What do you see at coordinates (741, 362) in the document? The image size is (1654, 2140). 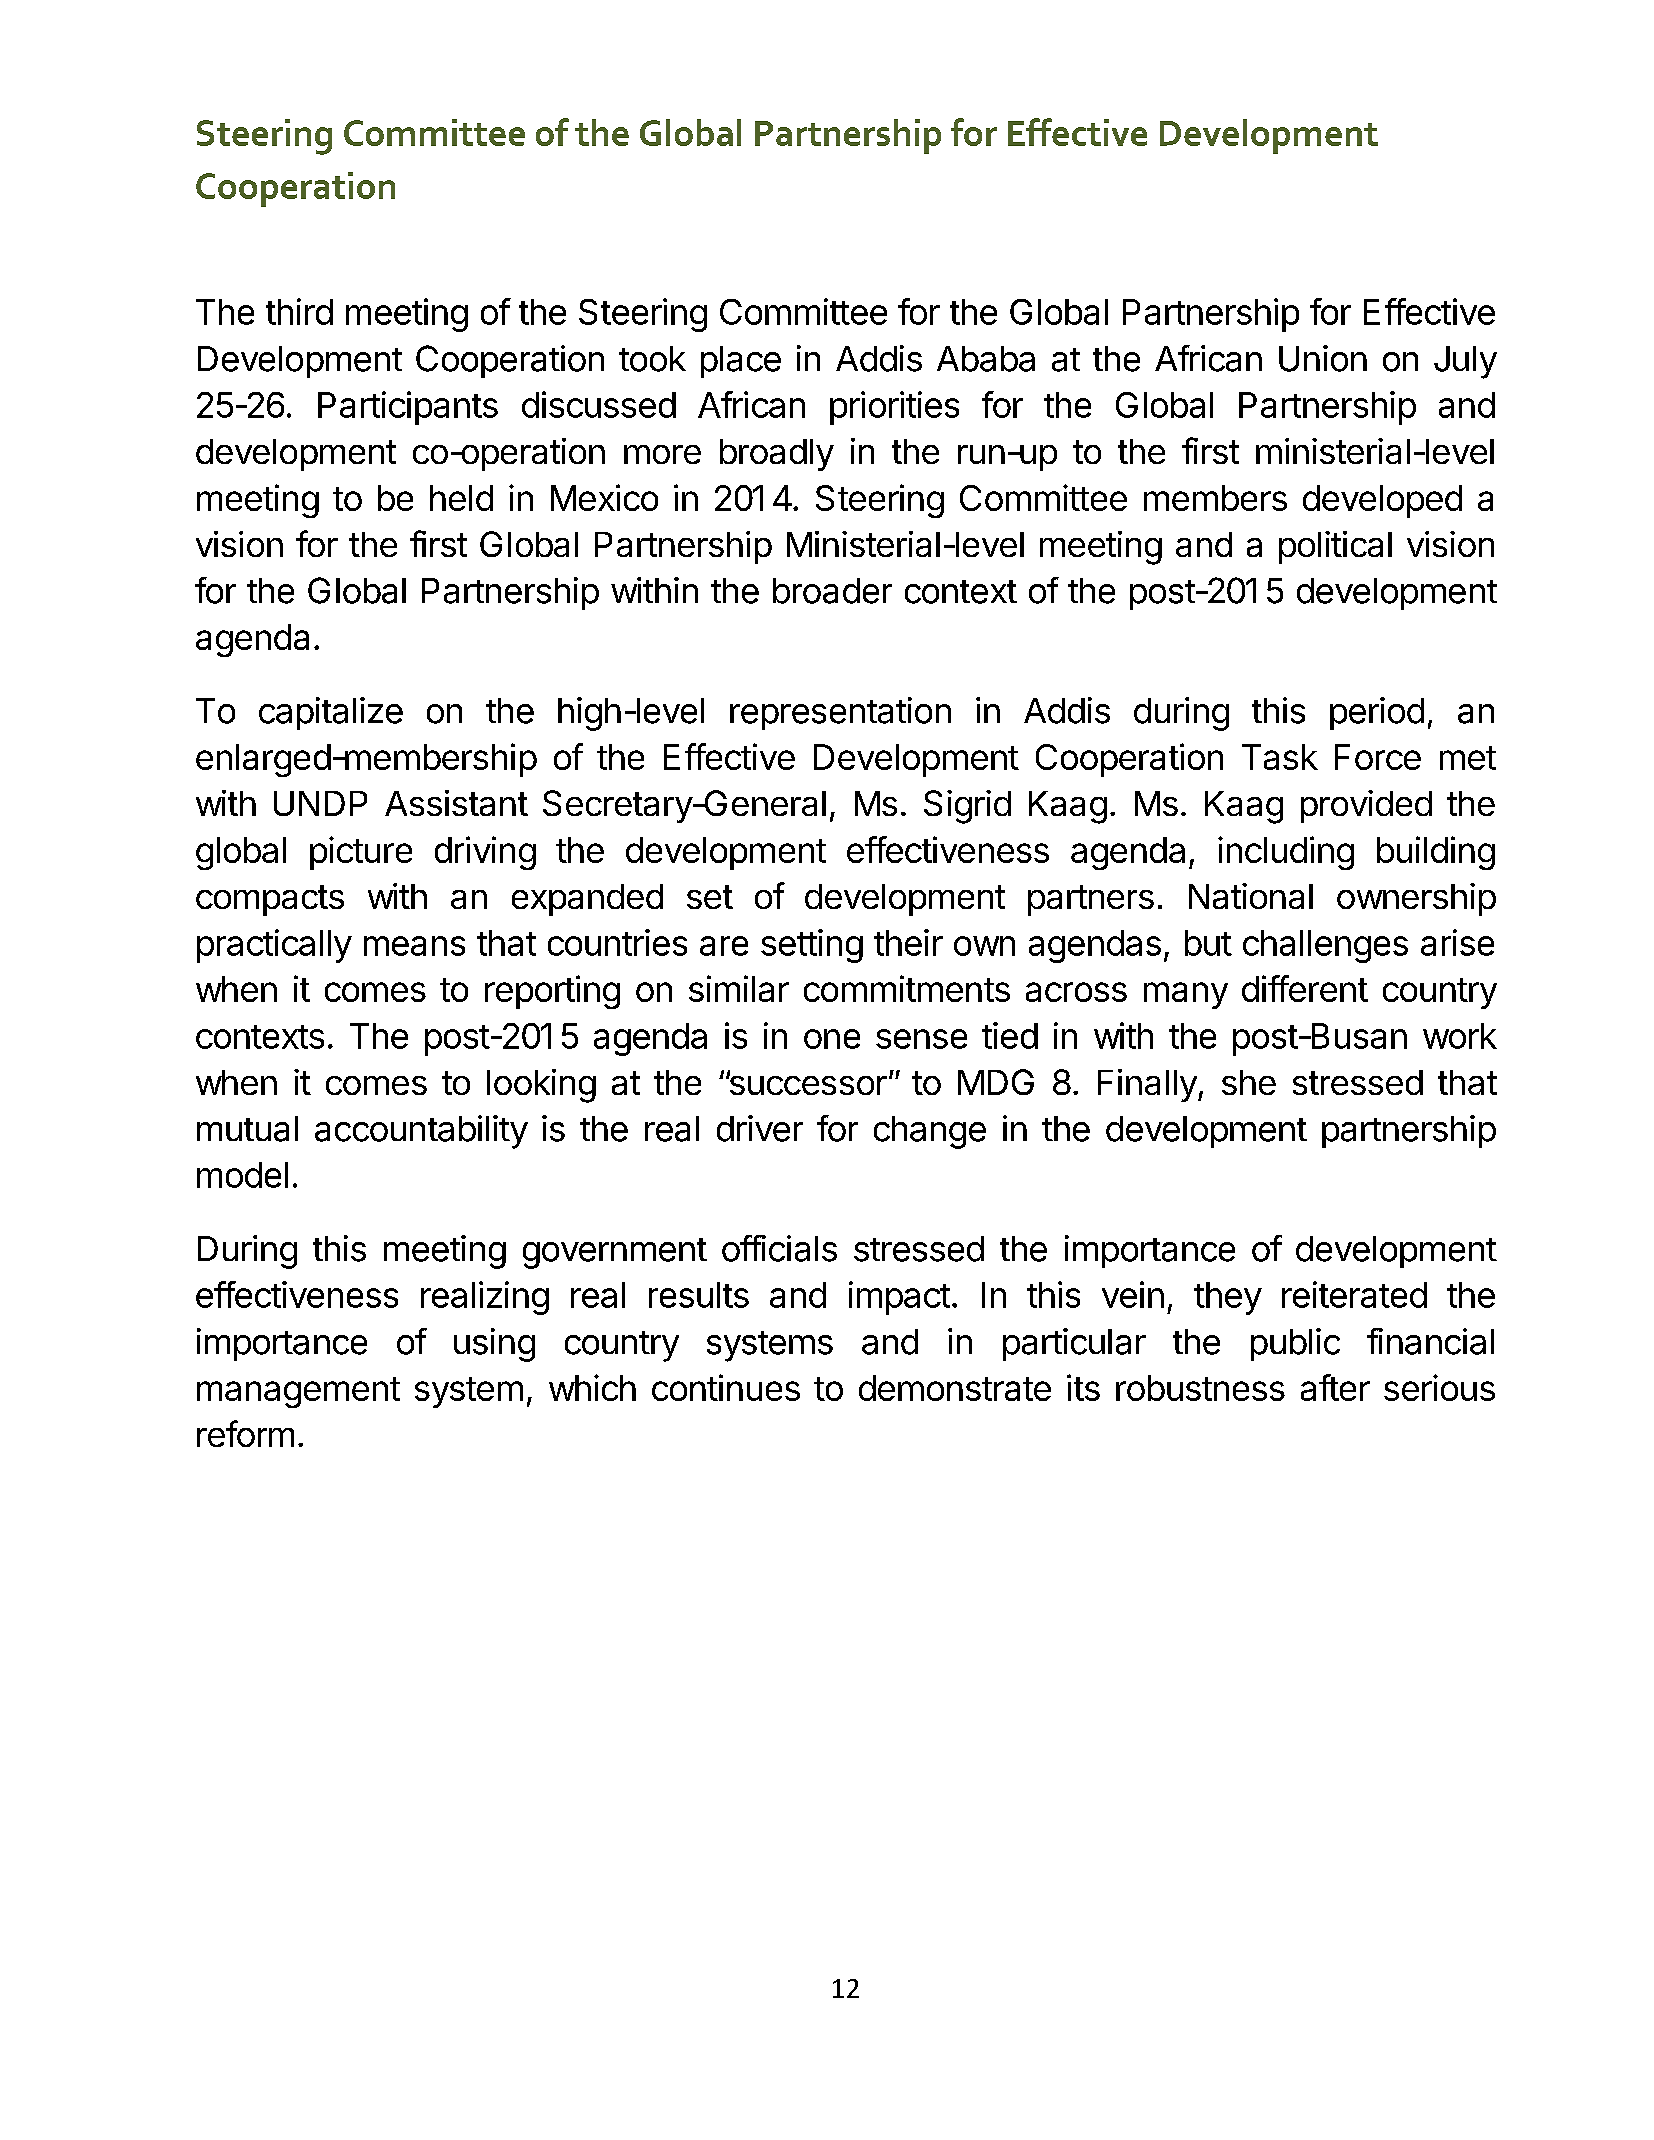 I see `place` at bounding box center [741, 362].
